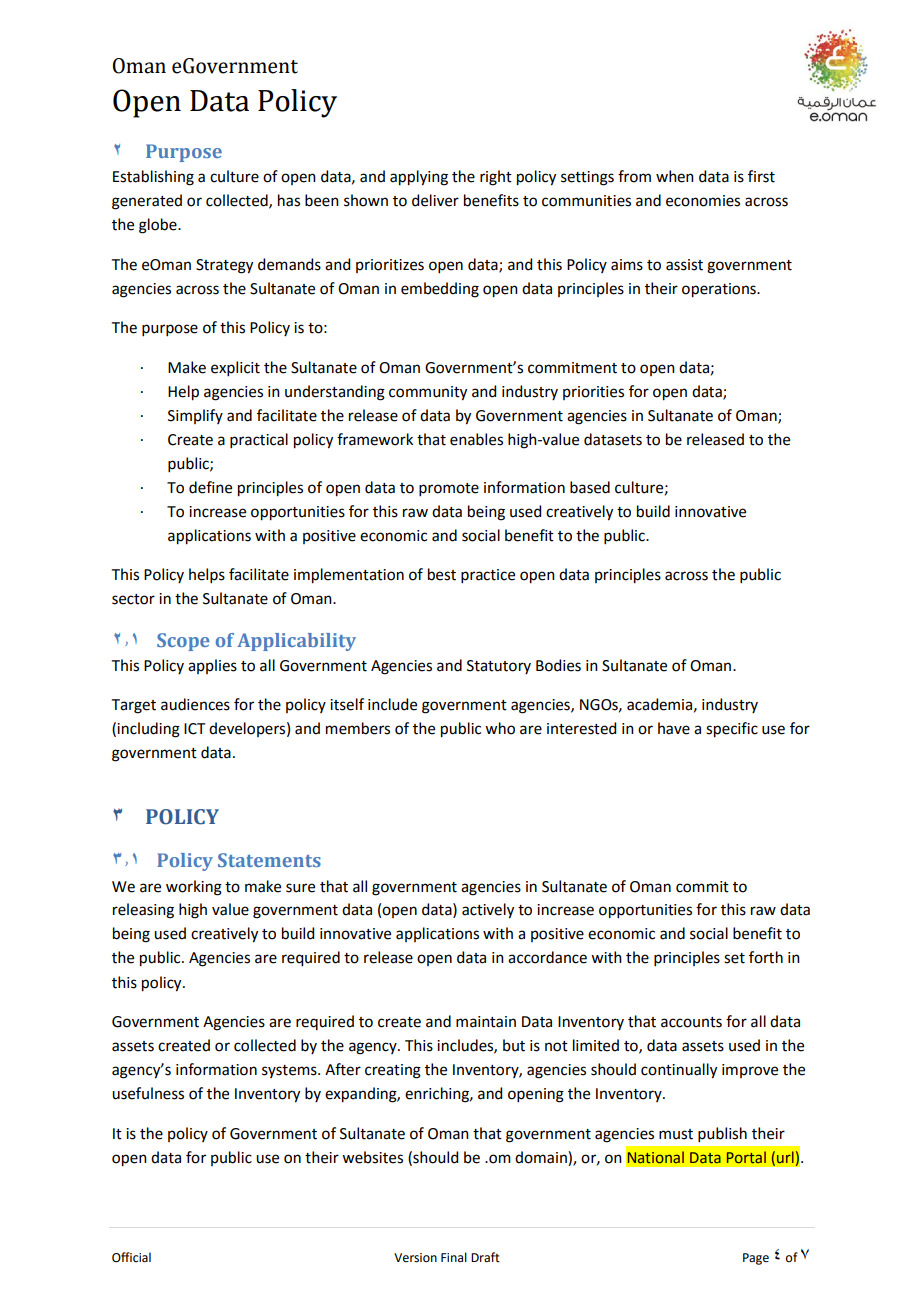  Describe the element at coordinates (732, 730) in the page. I see `specific` at that location.
